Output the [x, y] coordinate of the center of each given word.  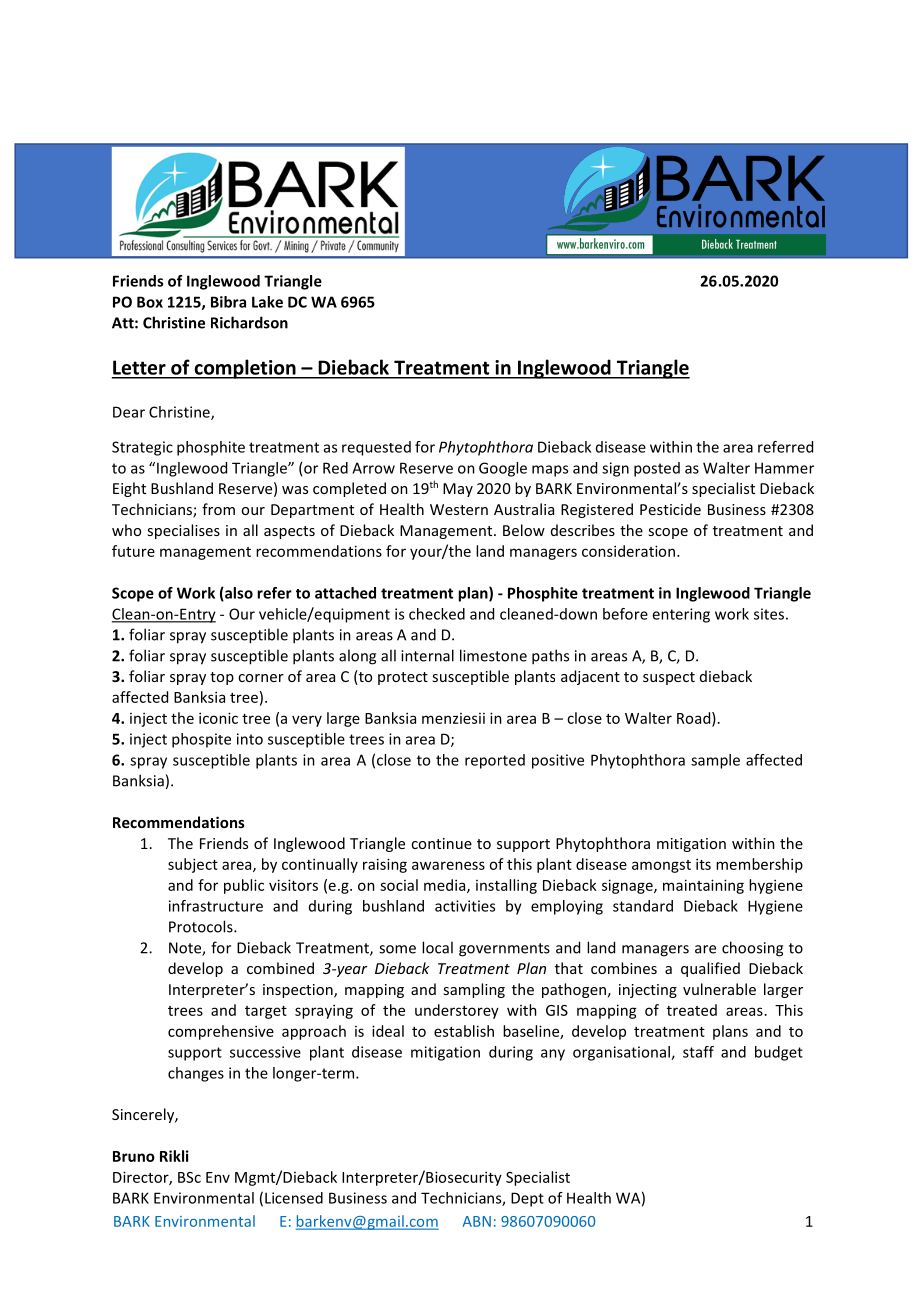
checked [437, 614]
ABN [477, 1221]
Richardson [249, 322]
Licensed [294, 1198]
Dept [527, 1199]
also [238, 594]
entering [681, 615]
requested [376, 448]
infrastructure [216, 906]
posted [657, 469]
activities [465, 906]
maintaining [703, 886]
